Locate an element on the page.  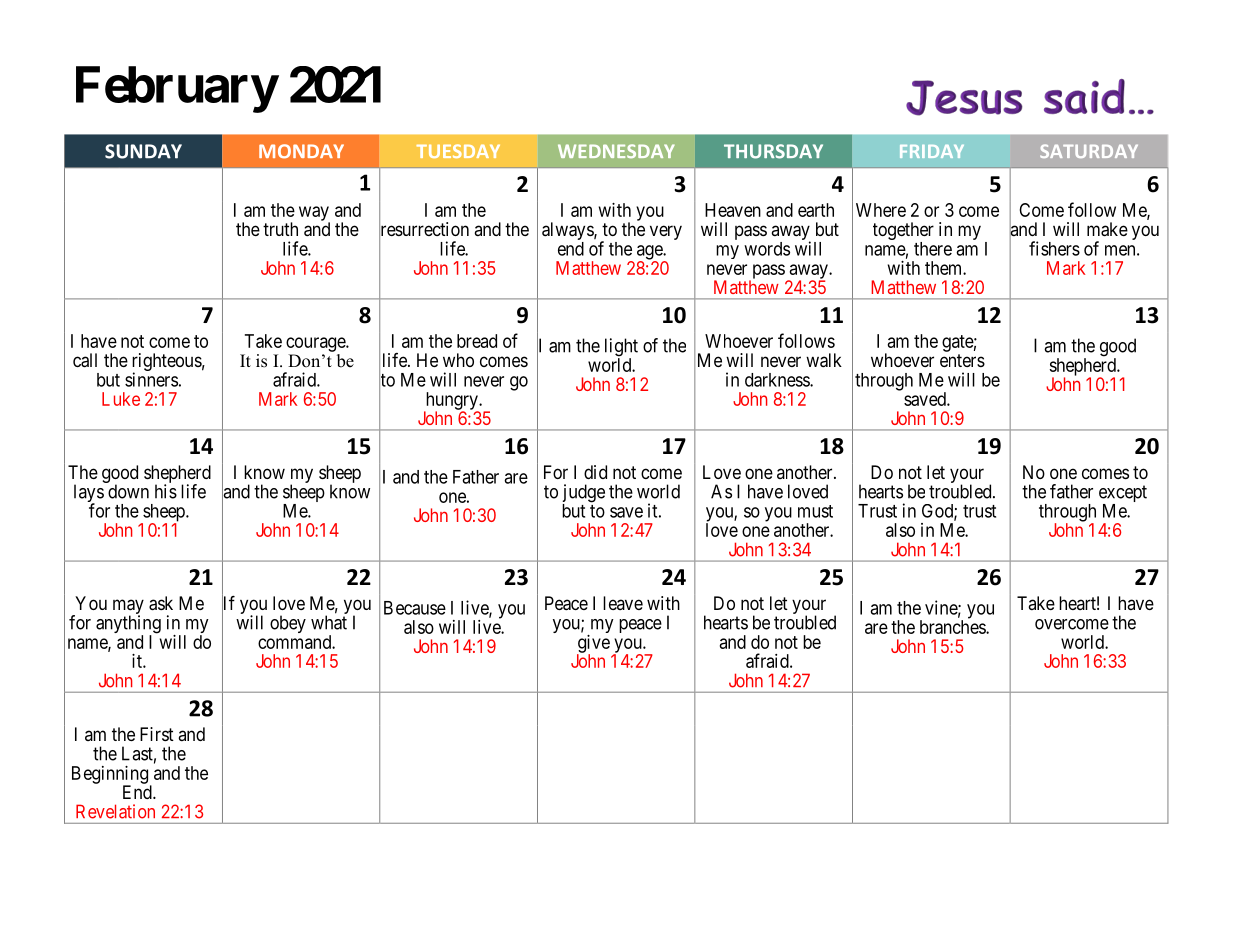
Beginning is located at coordinates (110, 776).
